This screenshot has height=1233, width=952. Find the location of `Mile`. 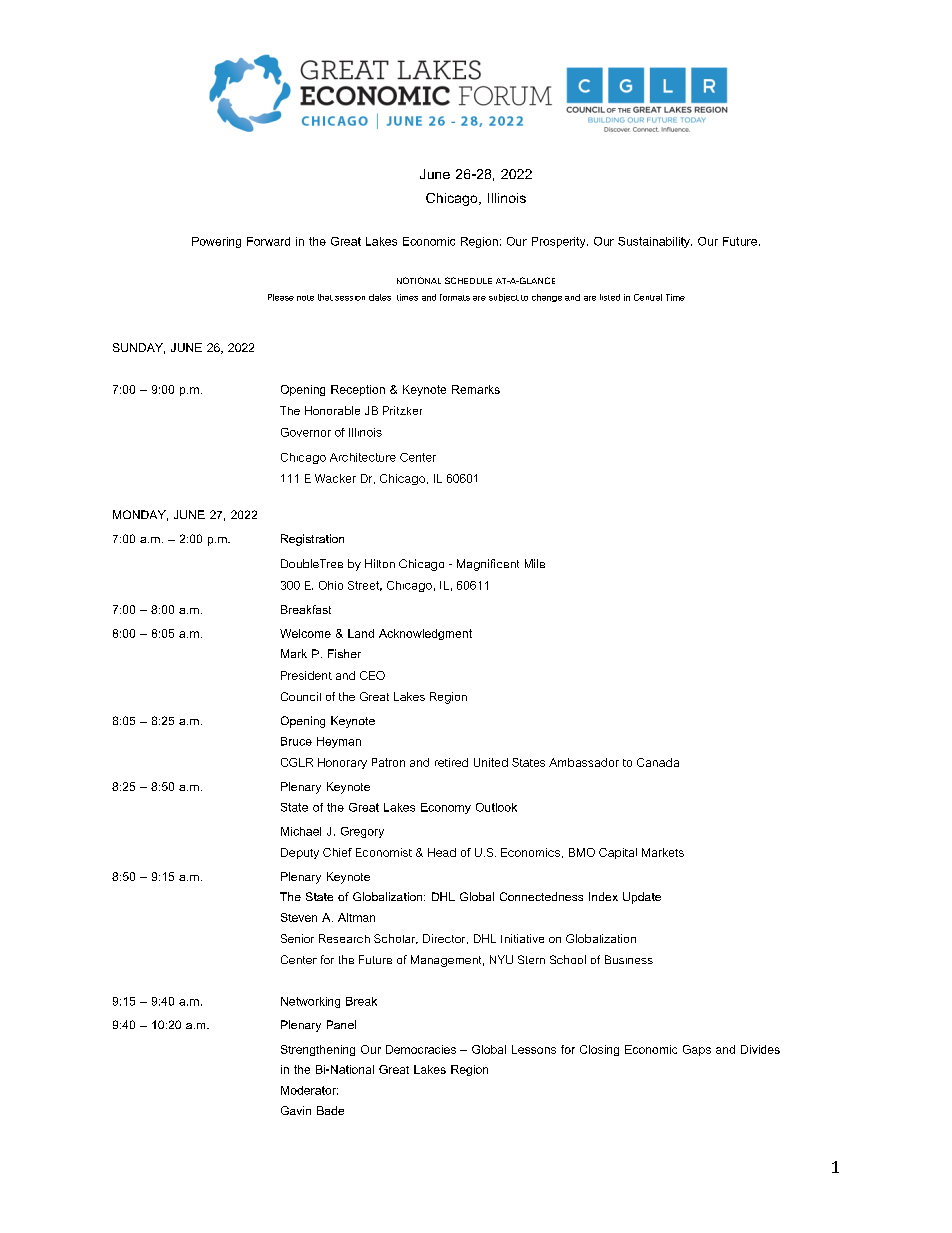

Mile is located at coordinates (535, 563).
